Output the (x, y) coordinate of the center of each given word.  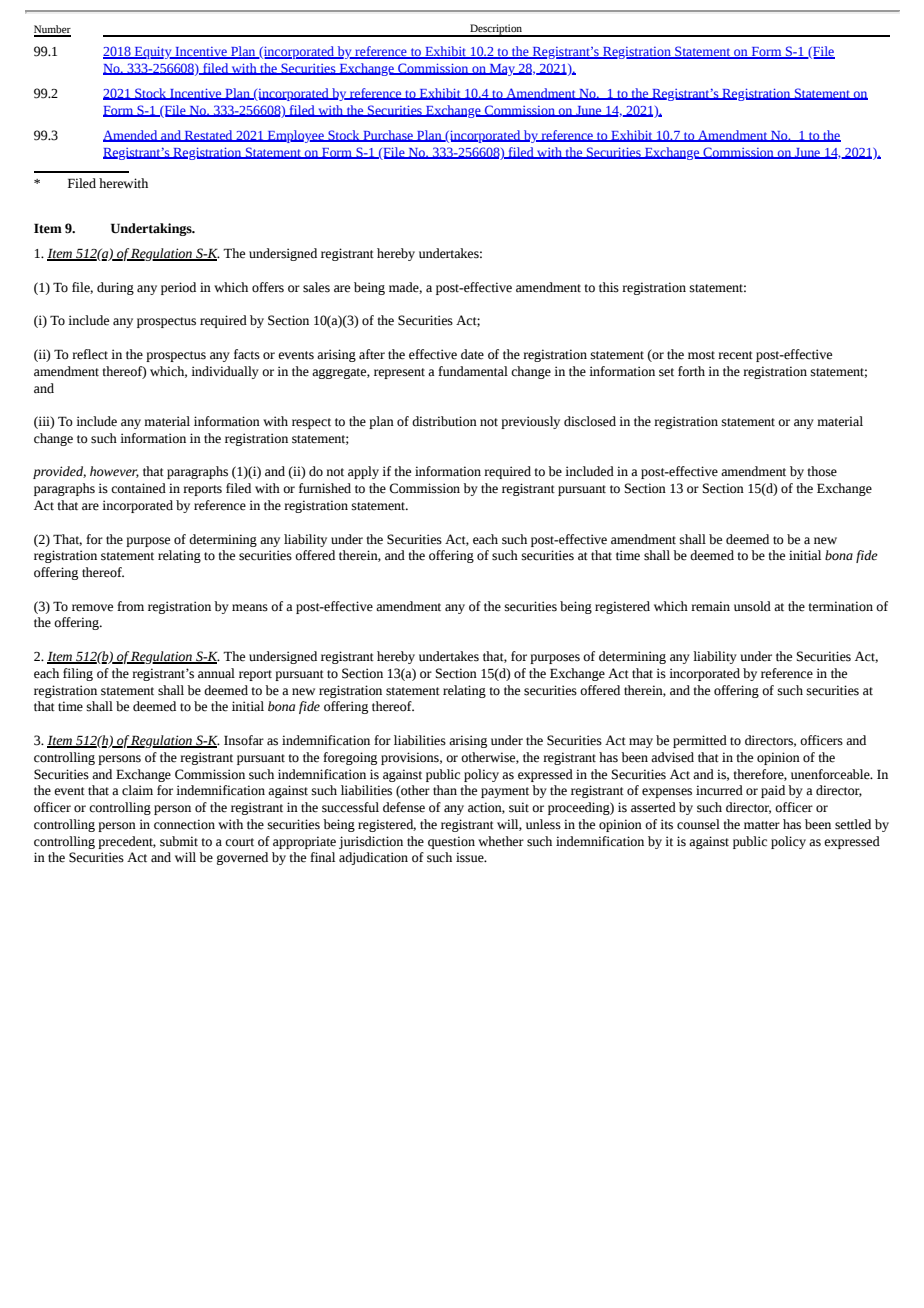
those (822, 471)
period (178, 288)
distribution (444, 421)
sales (316, 287)
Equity (153, 52)
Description (496, 30)
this (609, 287)
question (451, 842)
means (250, 608)
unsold (752, 606)
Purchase (388, 136)
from (130, 606)
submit (179, 841)
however (114, 472)
